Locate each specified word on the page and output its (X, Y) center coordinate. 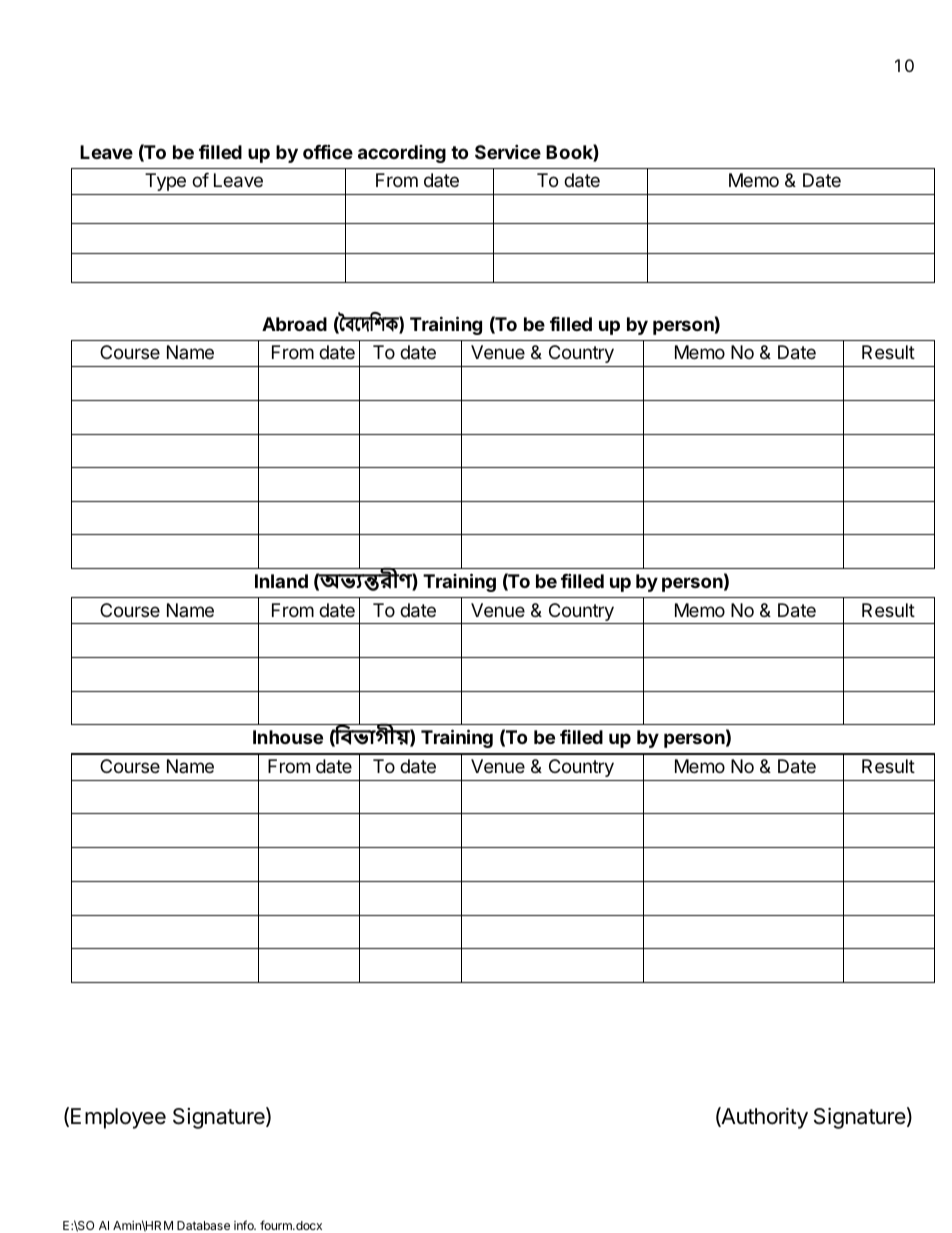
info (245, 1225)
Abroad (294, 324)
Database (203, 1225)
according (402, 154)
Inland (281, 581)
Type (165, 182)
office (328, 151)
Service (508, 151)
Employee (118, 1118)
